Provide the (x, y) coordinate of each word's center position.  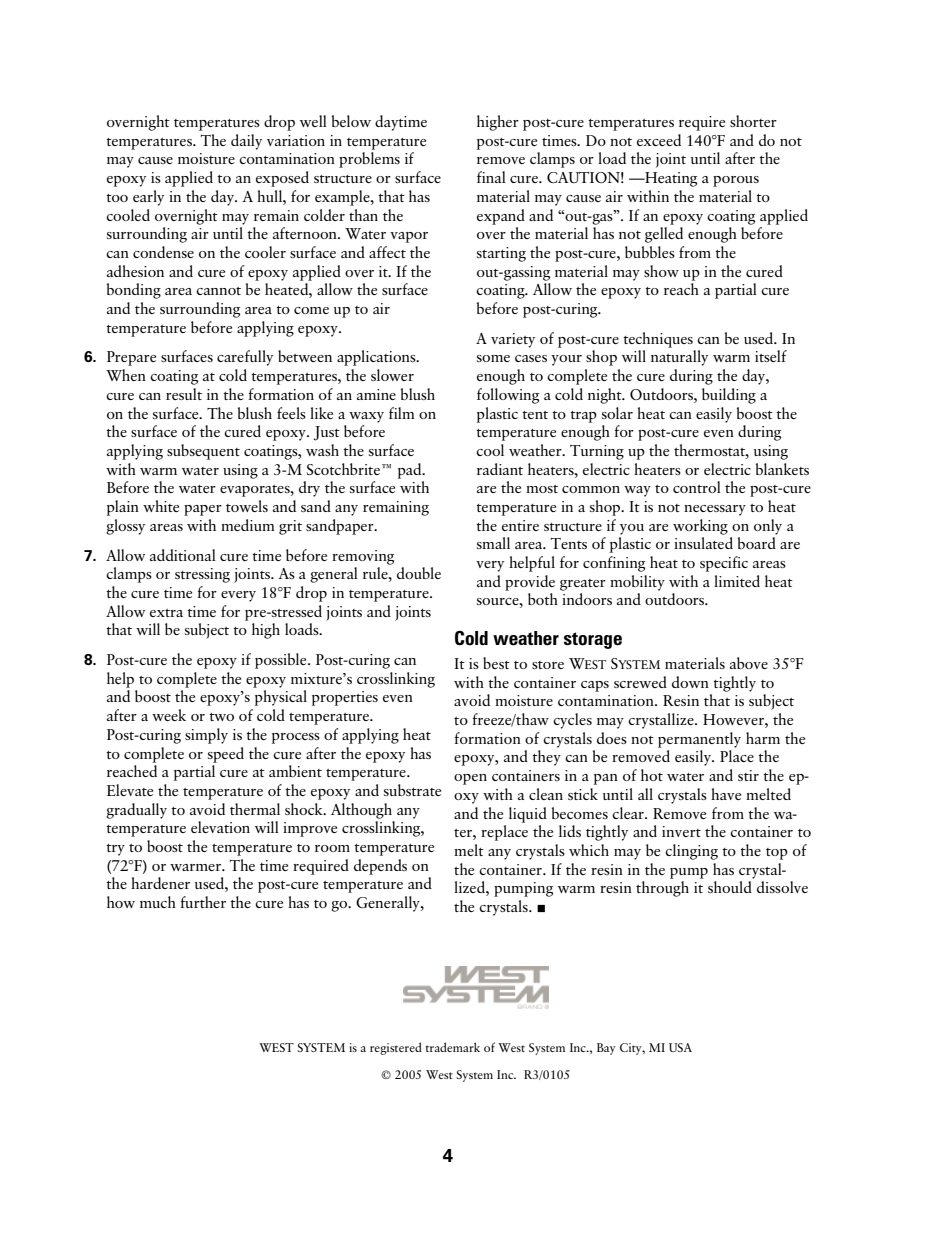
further (203, 902)
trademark (453, 1047)
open (470, 779)
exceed (659, 140)
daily (246, 142)
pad (411, 471)
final (491, 177)
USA (680, 1047)
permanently (699, 740)
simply (206, 736)
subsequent (203, 452)
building (729, 396)
